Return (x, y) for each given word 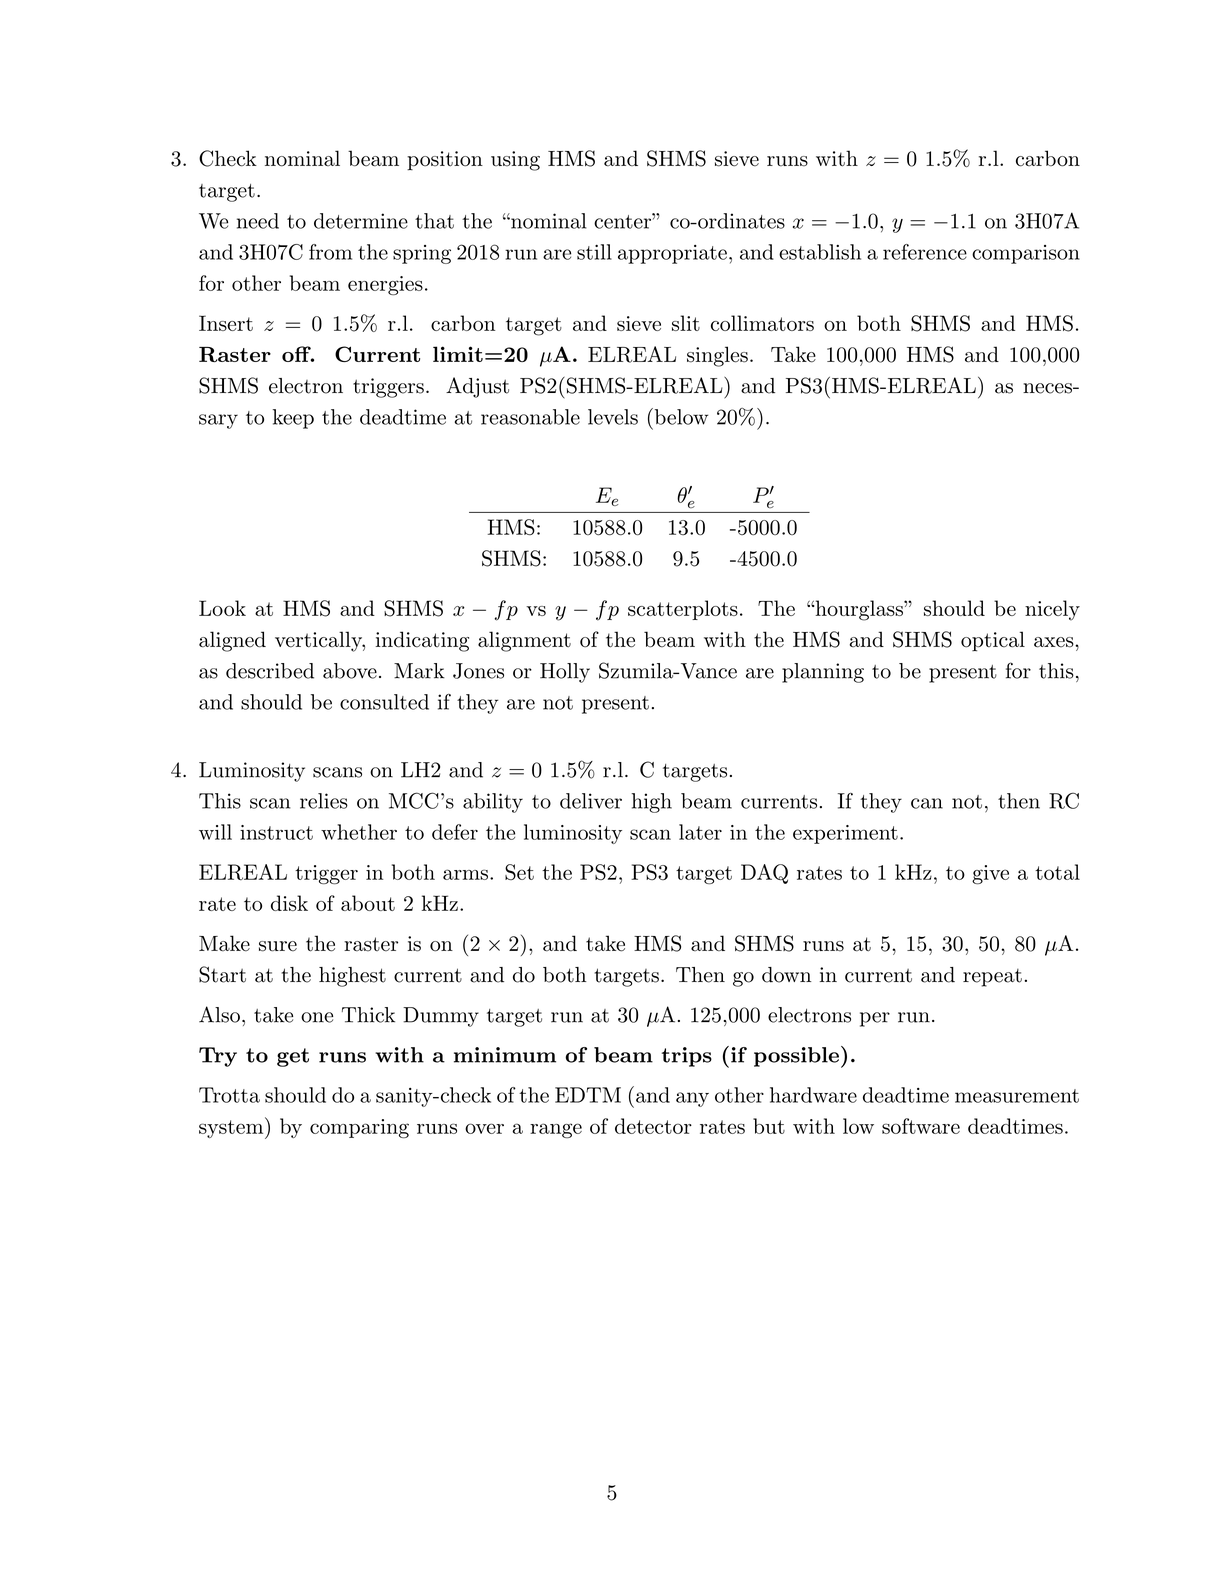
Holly (565, 673)
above (350, 671)
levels (613, 417)
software (921, 1126)
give (990, 875)
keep (293, 419)
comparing (359, 1128)
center (623, 221)
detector (653, 1126)
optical (993, 641)
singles (717, 356)
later (700, 832)
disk (289, 903)
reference (925, 252)
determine (361, 221)
